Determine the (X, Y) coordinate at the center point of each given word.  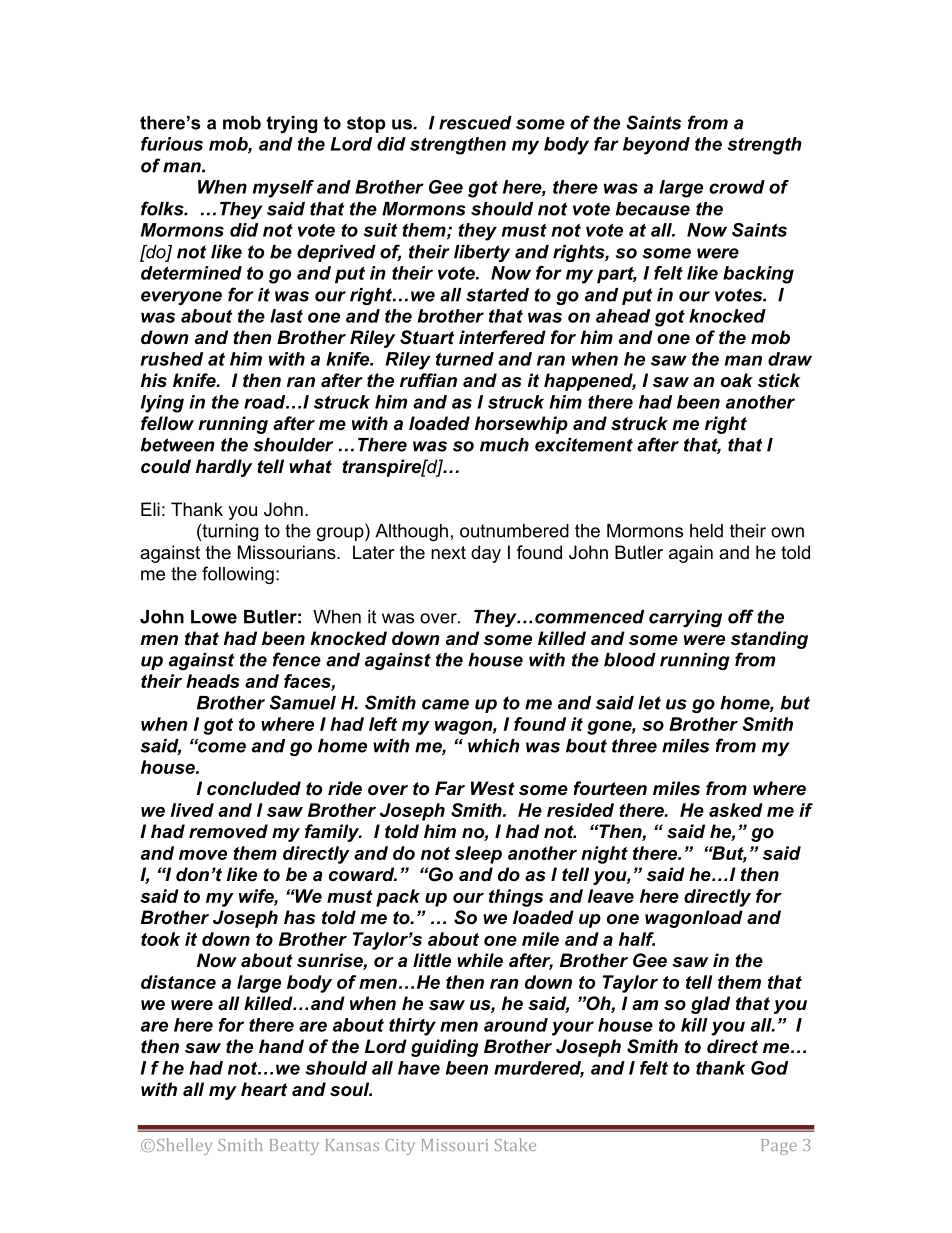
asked (736, 810)
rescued (475, 123)
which (494, 746)
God (769, 1068)
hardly (224, 468)
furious (172, 144)
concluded (254, 788)
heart (264, 1089)
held (706, 531)
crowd (737, 187)
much (504, 445)
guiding (445, 1048)
